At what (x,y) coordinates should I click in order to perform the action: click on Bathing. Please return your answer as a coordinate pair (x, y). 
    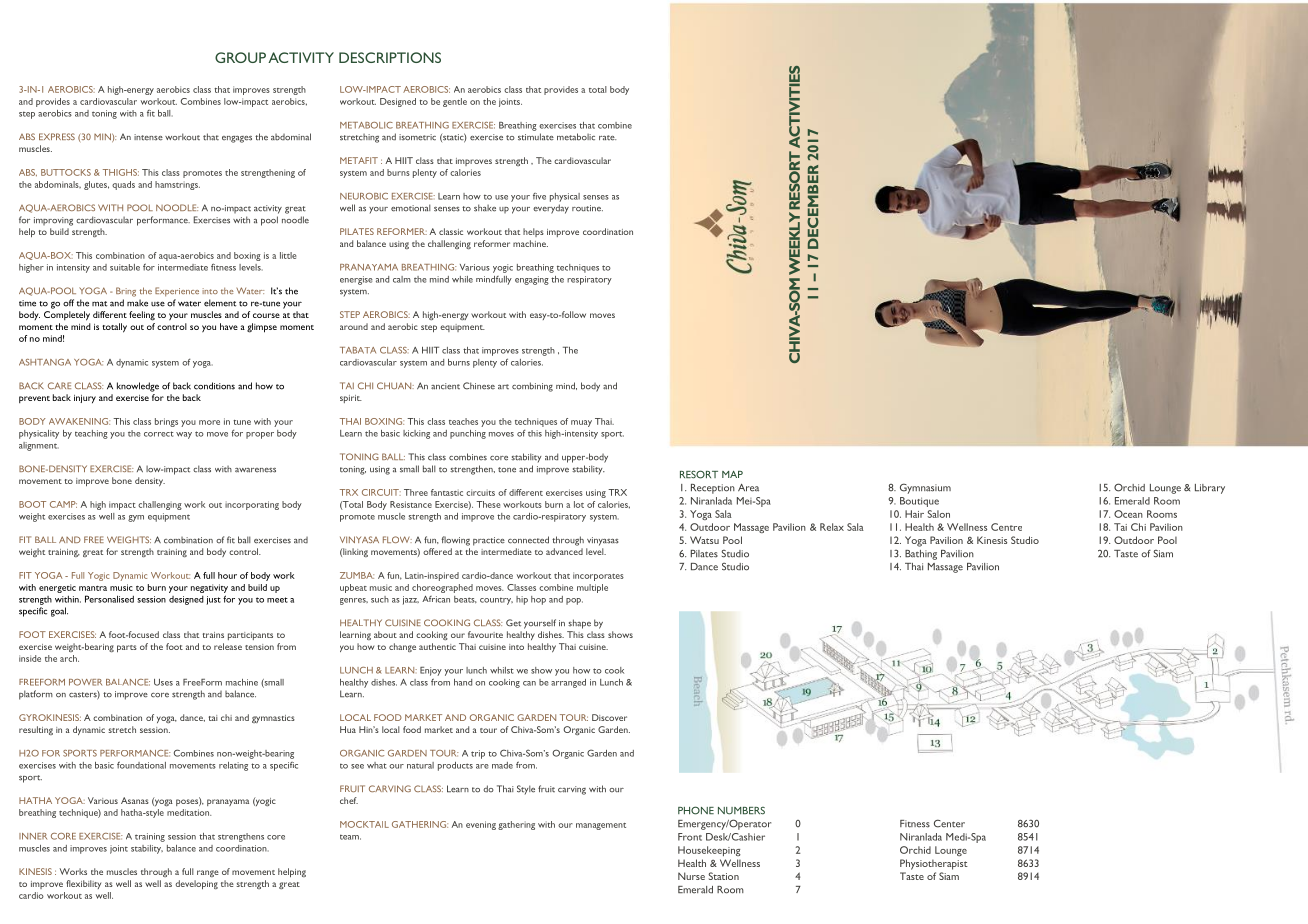
    Looking at the image, I should click on (921, 555).
